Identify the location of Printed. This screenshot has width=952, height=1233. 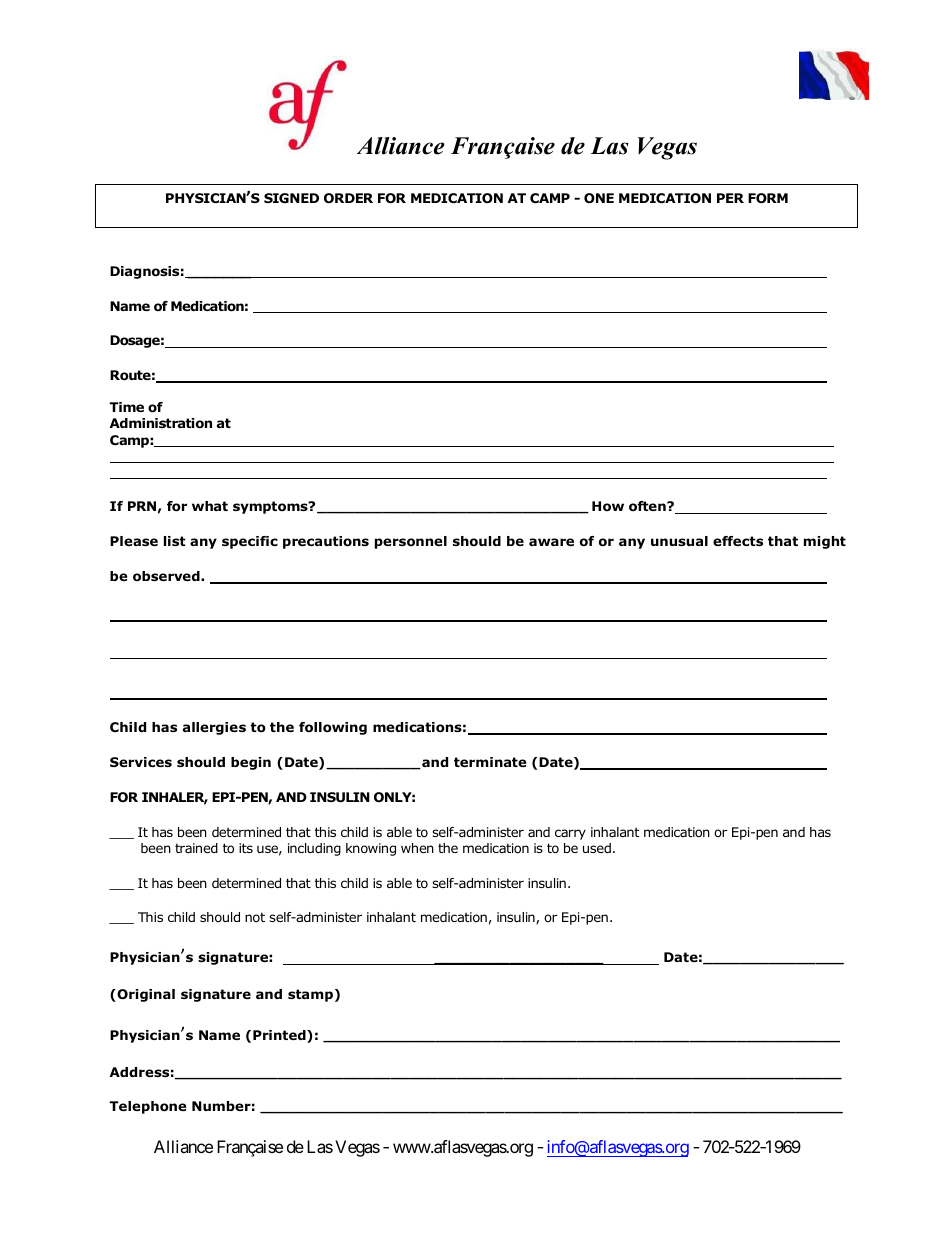
(280, 1036).
